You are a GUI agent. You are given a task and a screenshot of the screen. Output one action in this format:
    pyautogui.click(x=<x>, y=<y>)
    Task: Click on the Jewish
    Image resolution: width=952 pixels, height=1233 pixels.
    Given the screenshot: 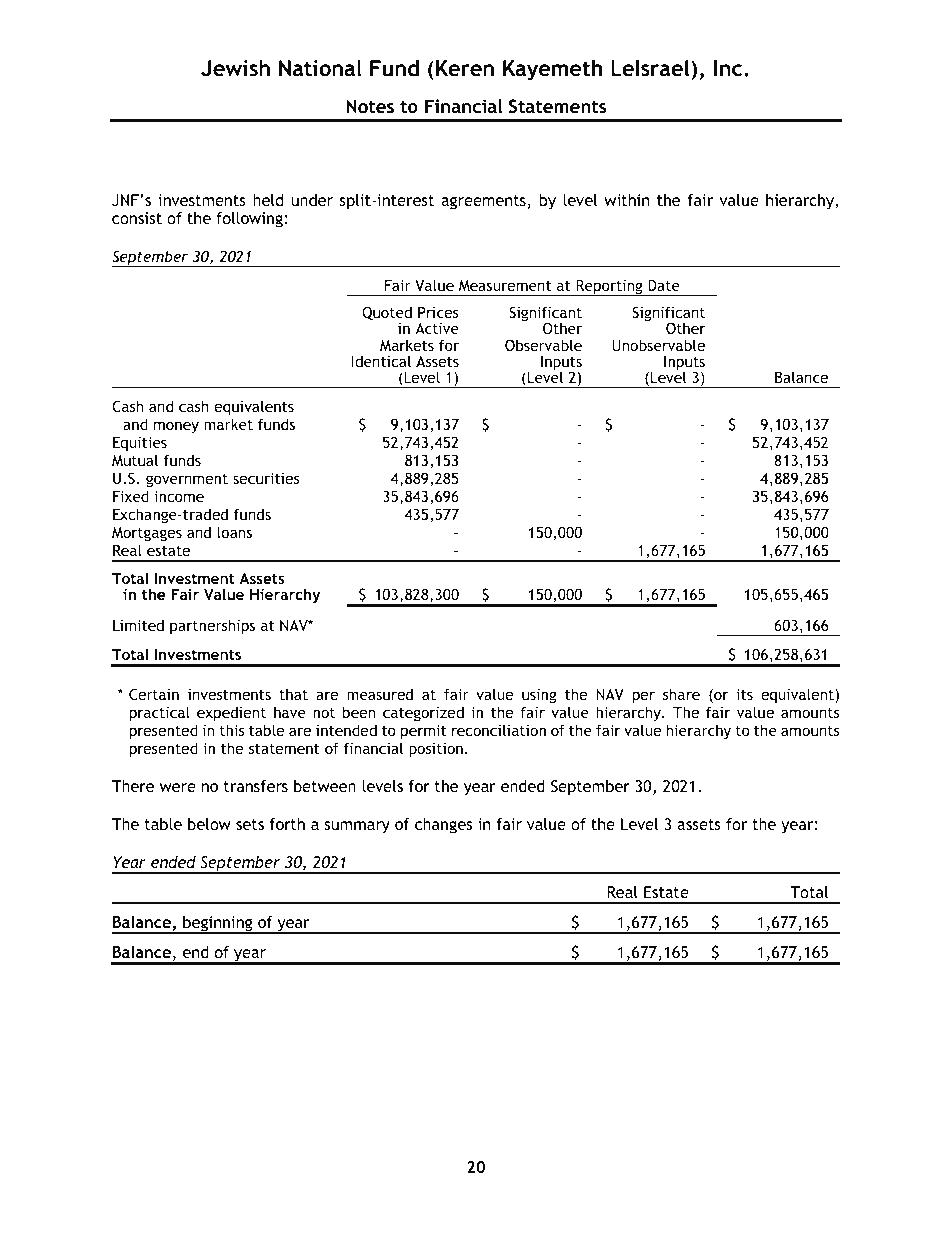 What is the action you would take?
    pyautogui.click(x=235, y=68)
